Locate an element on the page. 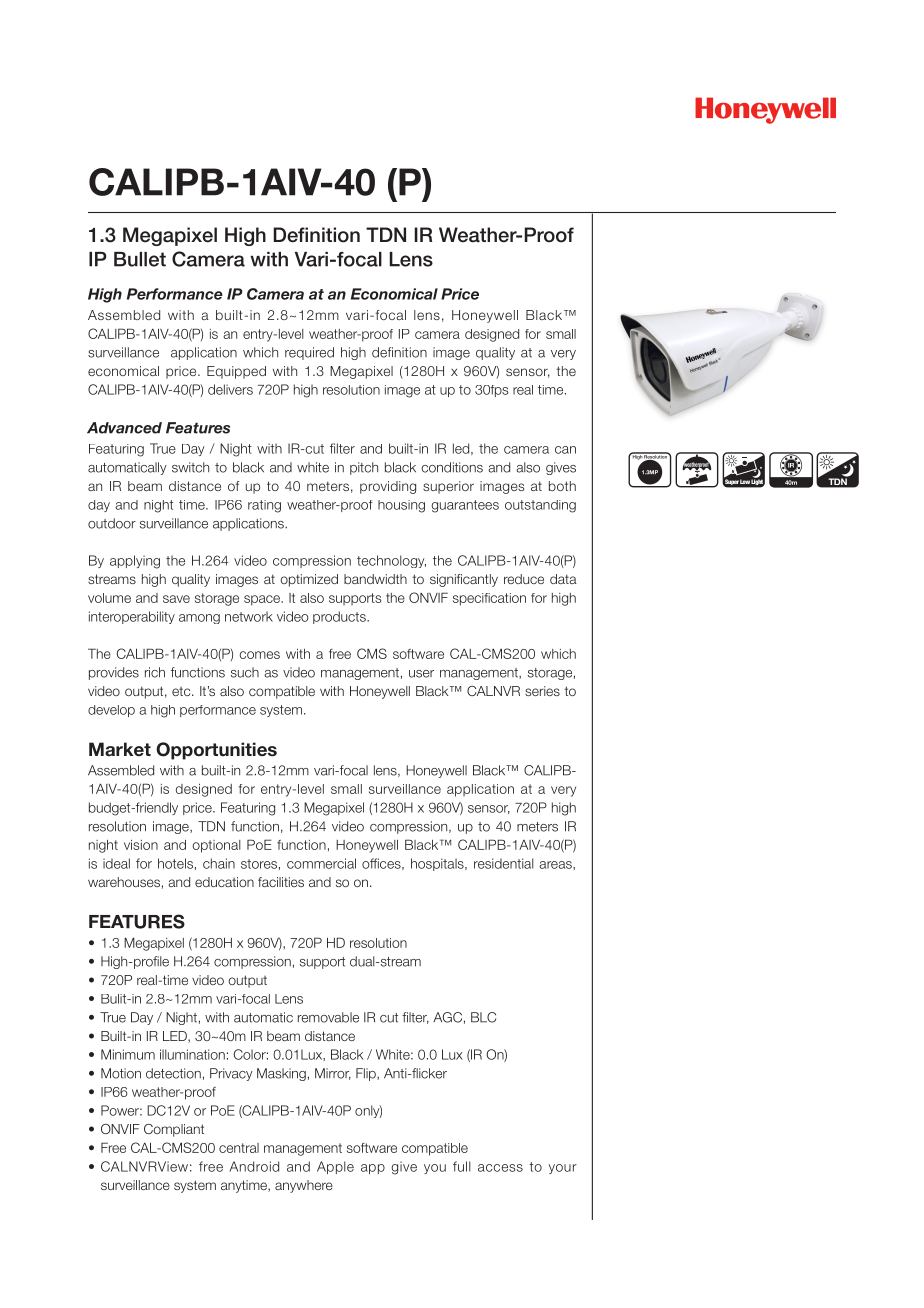  optimized is located at coordinates (309, 580).
